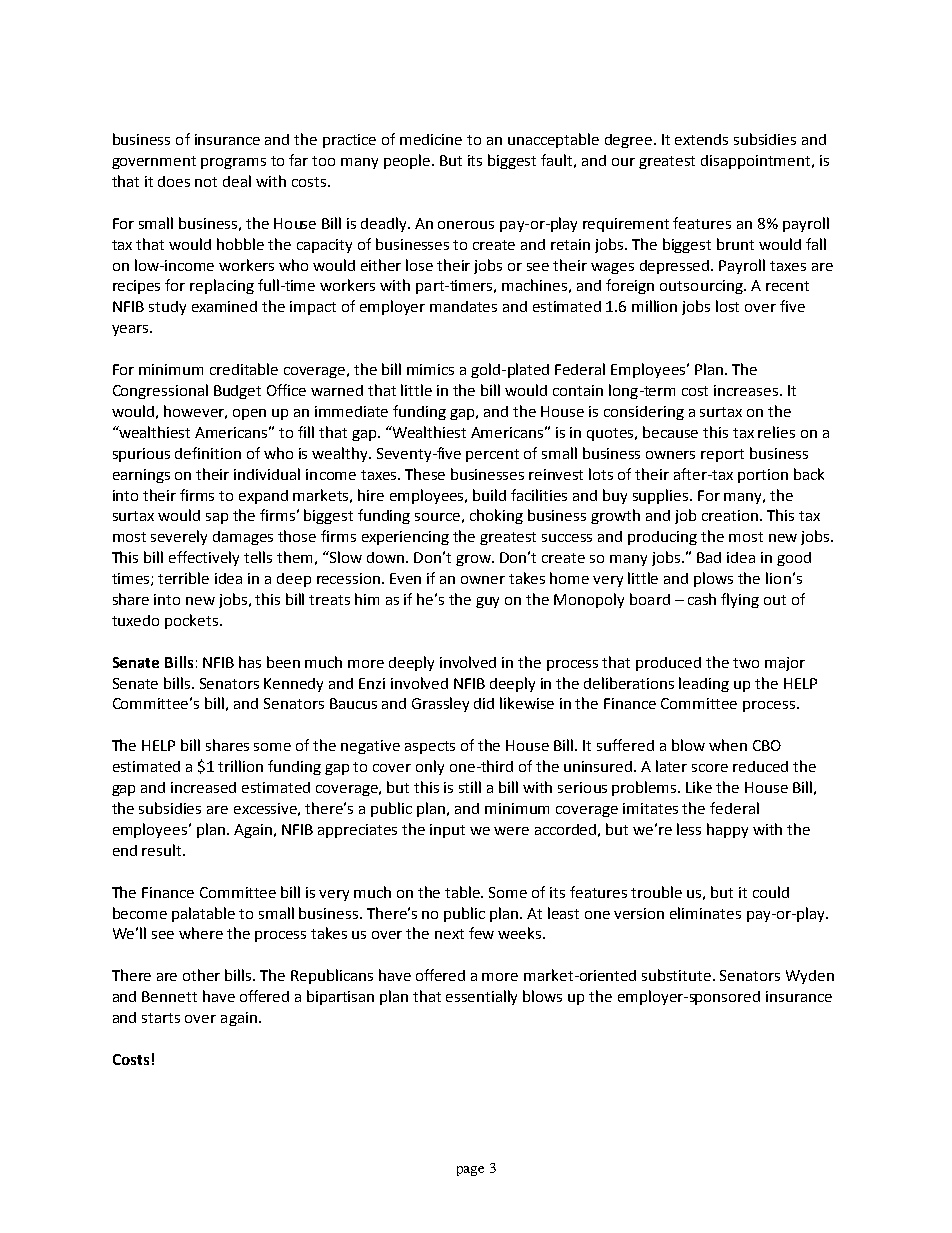  I want to click on extends, so click(701, 139).
